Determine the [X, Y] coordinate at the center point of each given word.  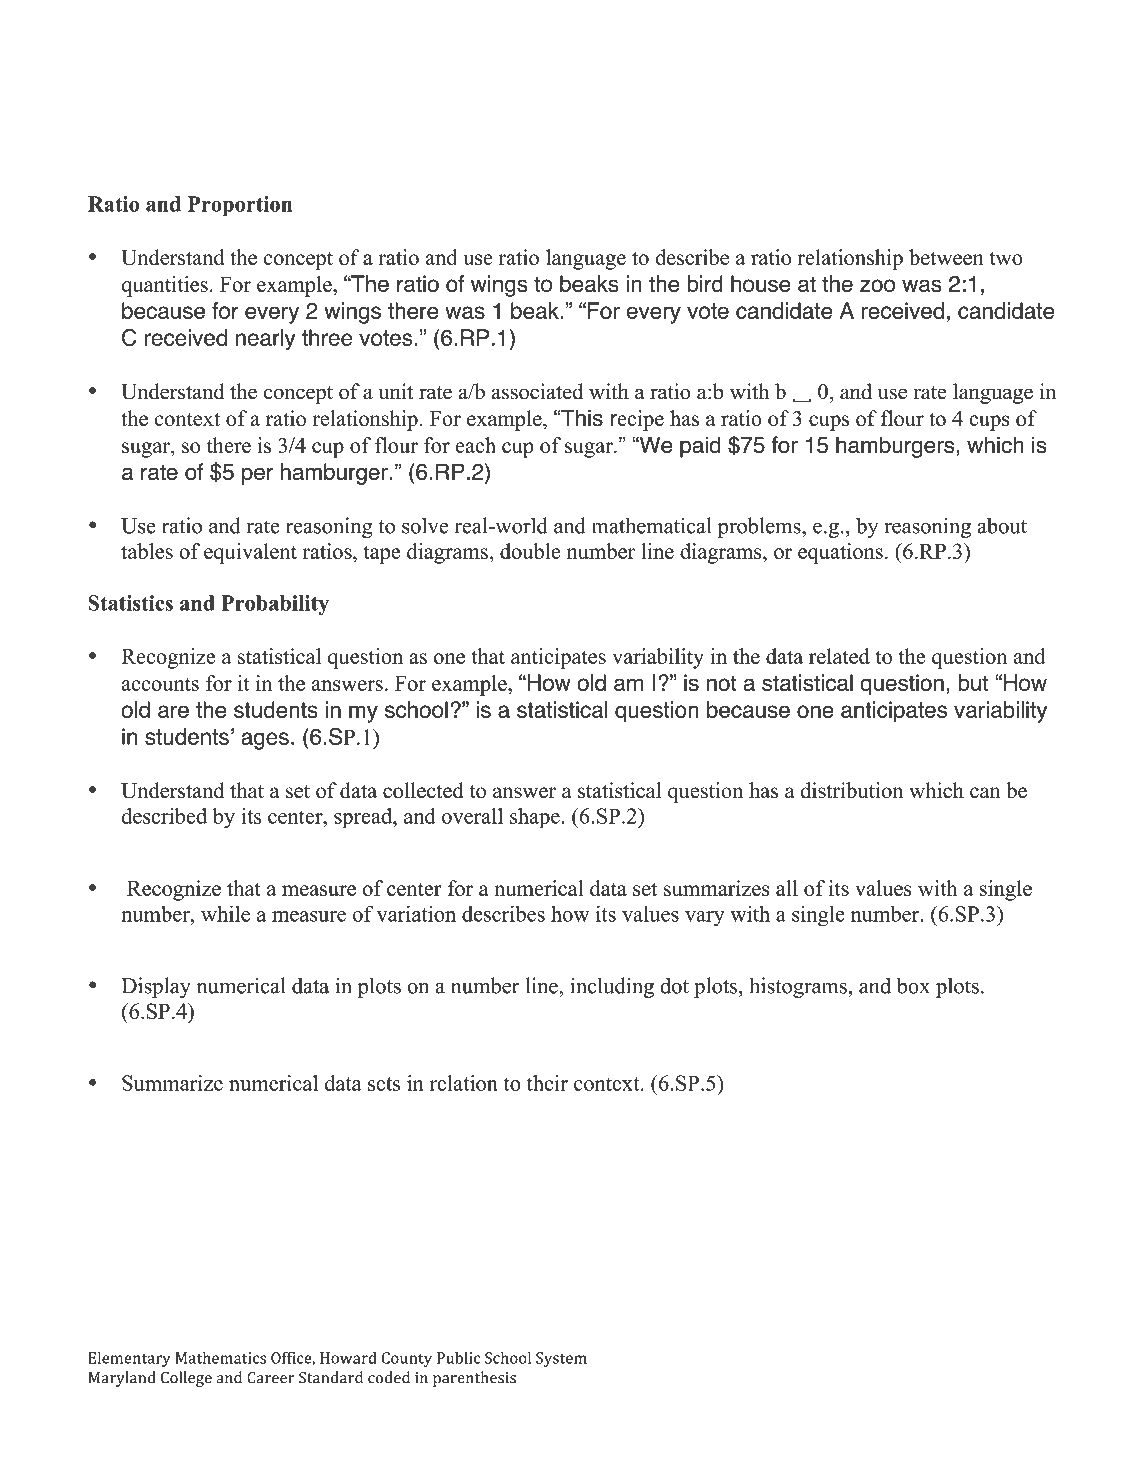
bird [705, 283]
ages [265, 741]
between [946, 257]
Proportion [240, 206]
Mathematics [220, 1357]
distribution [851, 790]
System [561, 1359]
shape [535, 818]
